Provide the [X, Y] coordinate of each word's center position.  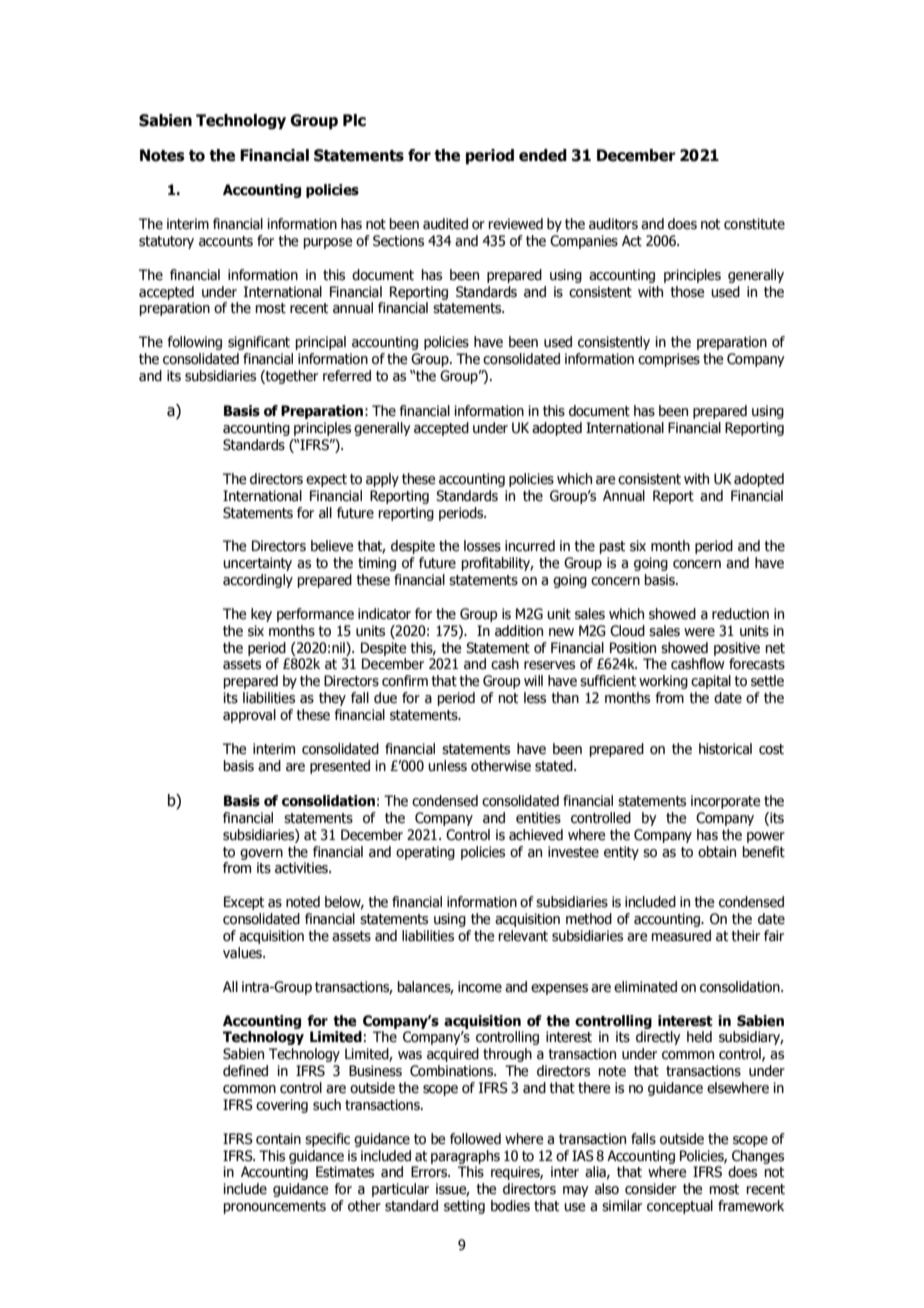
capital [711, 682]
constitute [754, 224]
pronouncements [275, 1207]
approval [249, 716]
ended [543, 155]
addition [519, 631]
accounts [226, 241]
